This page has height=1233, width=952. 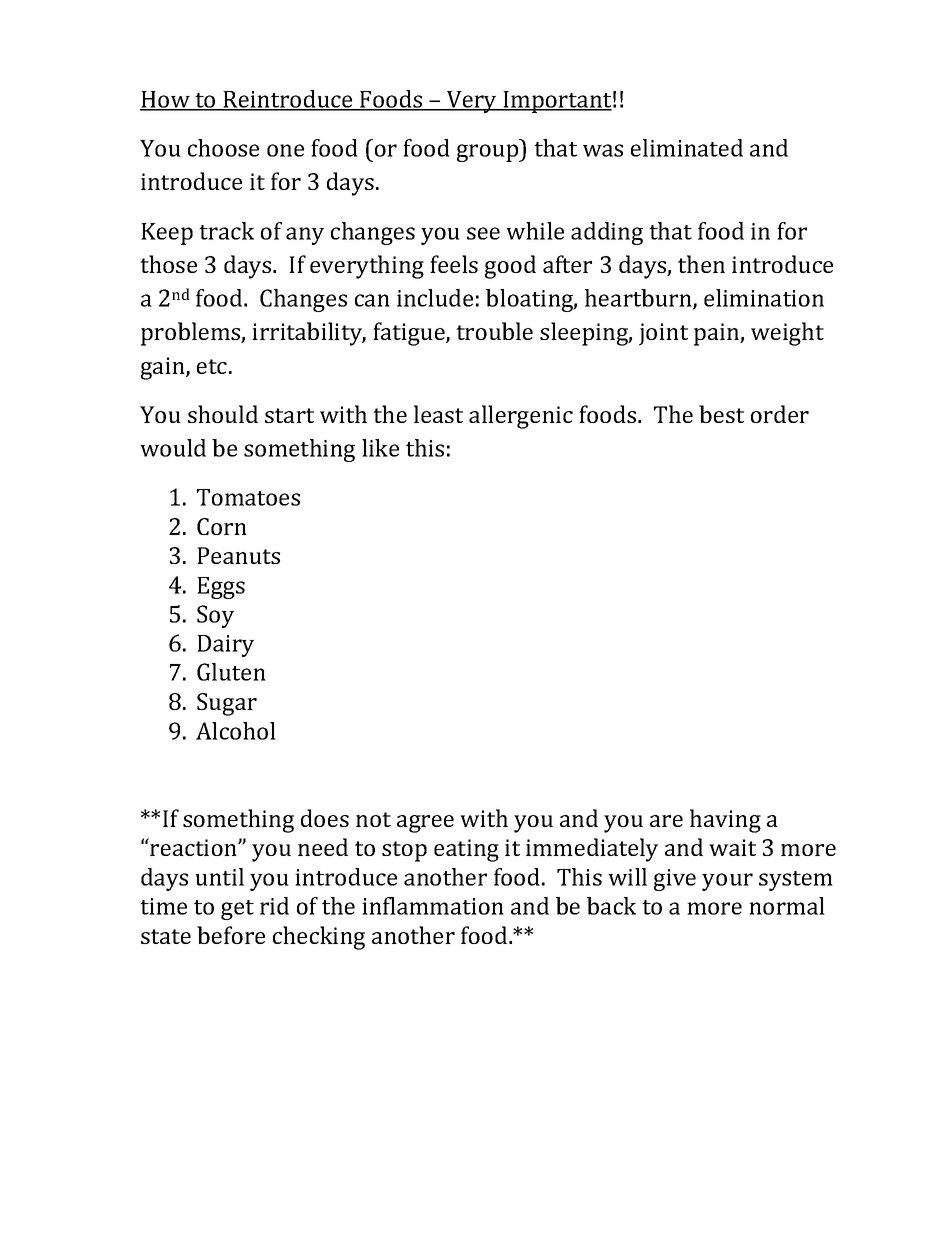 What do you see at coordinates (489, 153) in the page?
I see `group` at bounding box center [489, 153].
